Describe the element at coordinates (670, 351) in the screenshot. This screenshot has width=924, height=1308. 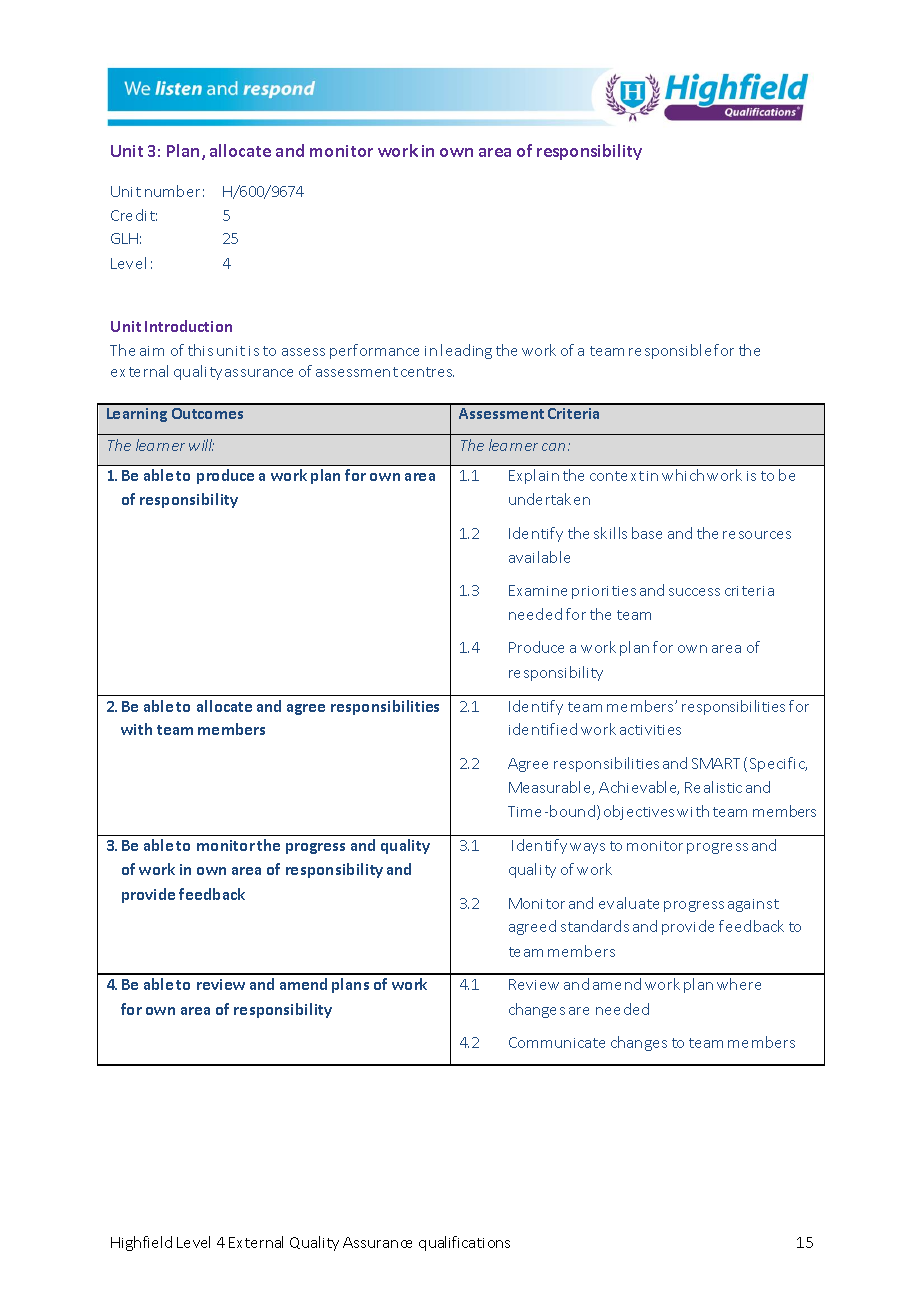
I see `responsible` at that location.
